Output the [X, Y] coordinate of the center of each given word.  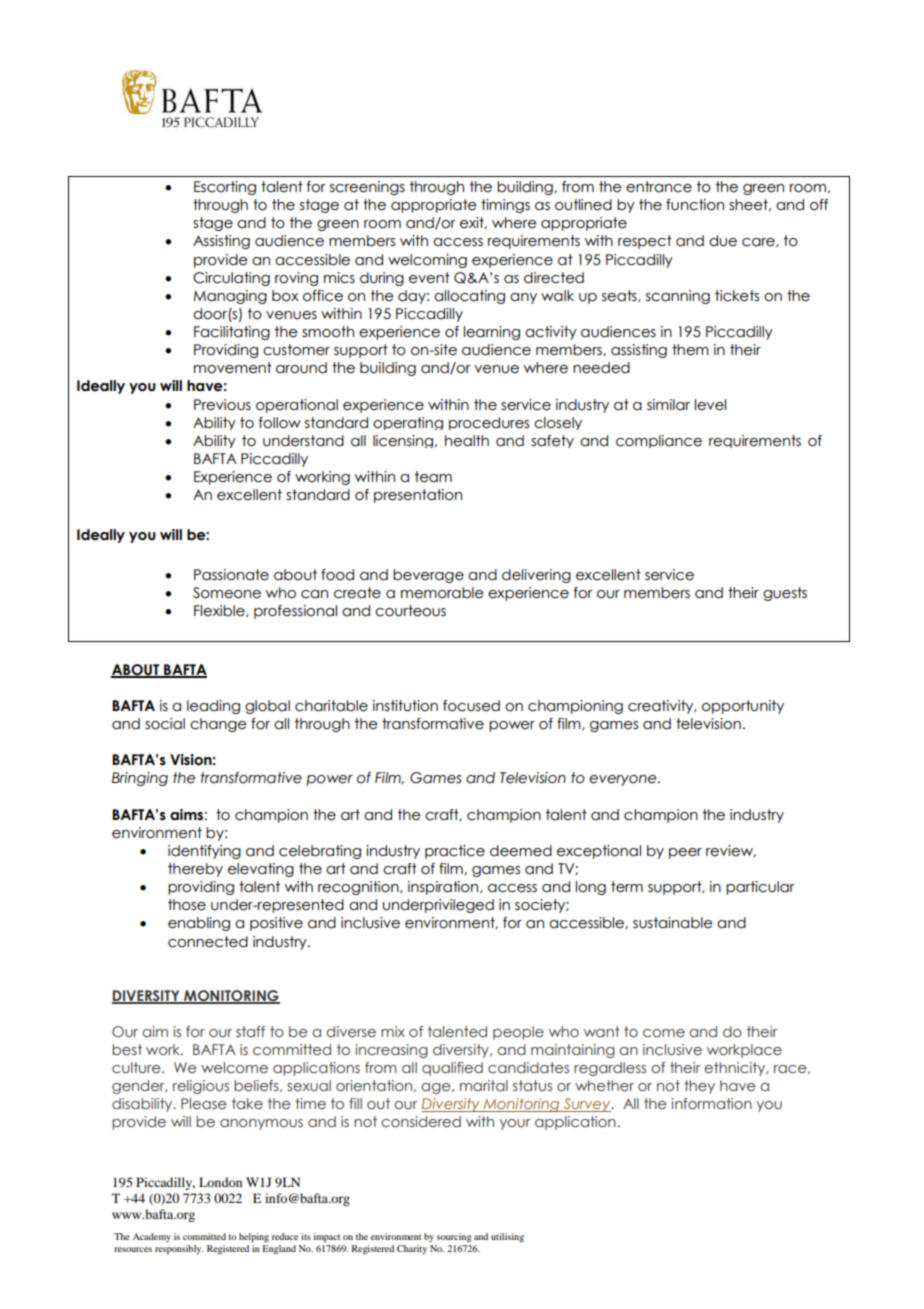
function [695, 205]
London [220, 1182]
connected [208, 942]
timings [505, 206]
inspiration [444, 888]
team [433, 477]
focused [471, 706]
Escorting [225, 188]
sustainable [673, 923]
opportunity [743, 707]
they [699, 1087]
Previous [222, 405]
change [218, 725]
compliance [659, 441]
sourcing [454, 1237]
